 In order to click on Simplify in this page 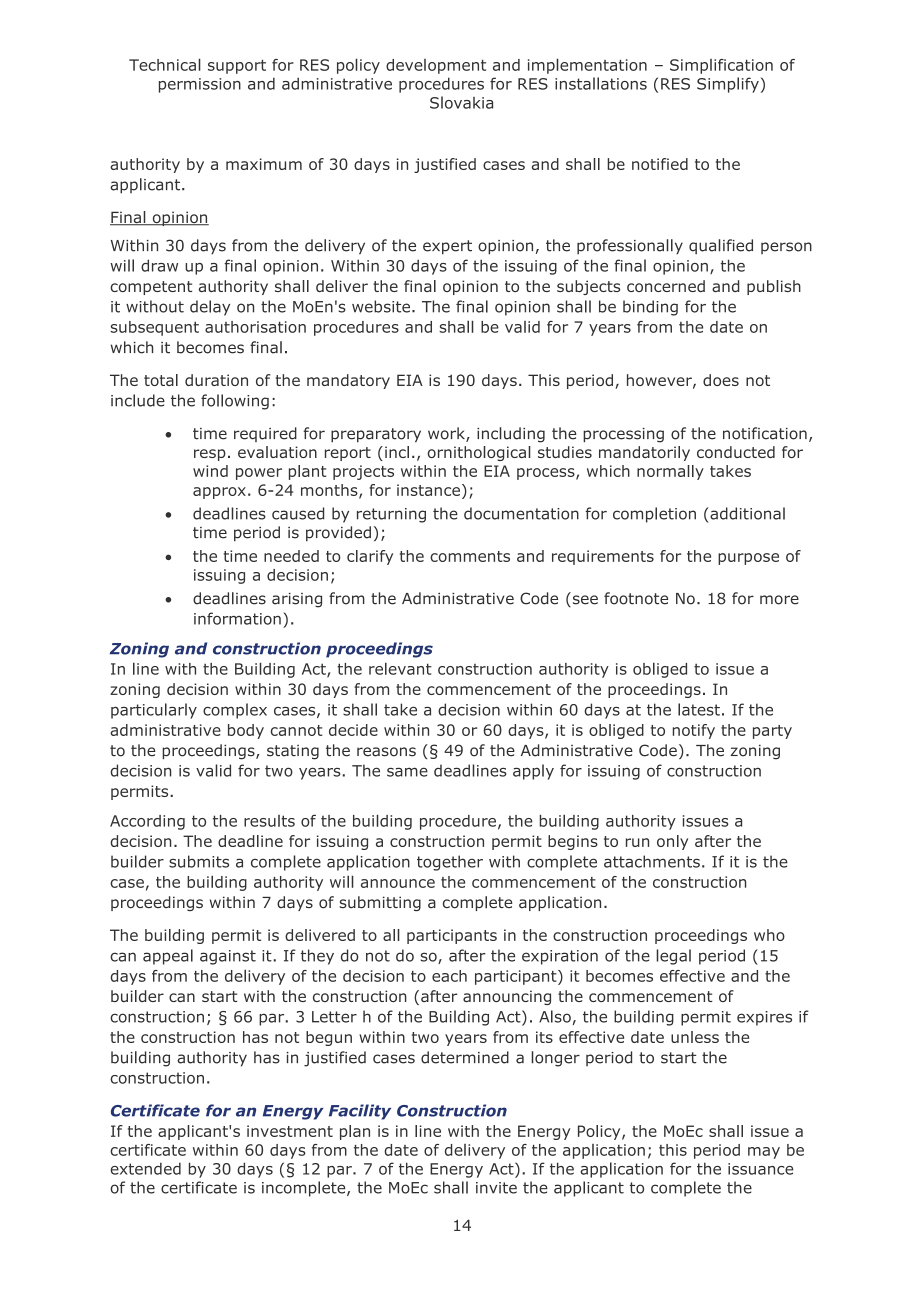, I will do `click(728, 85)`.
